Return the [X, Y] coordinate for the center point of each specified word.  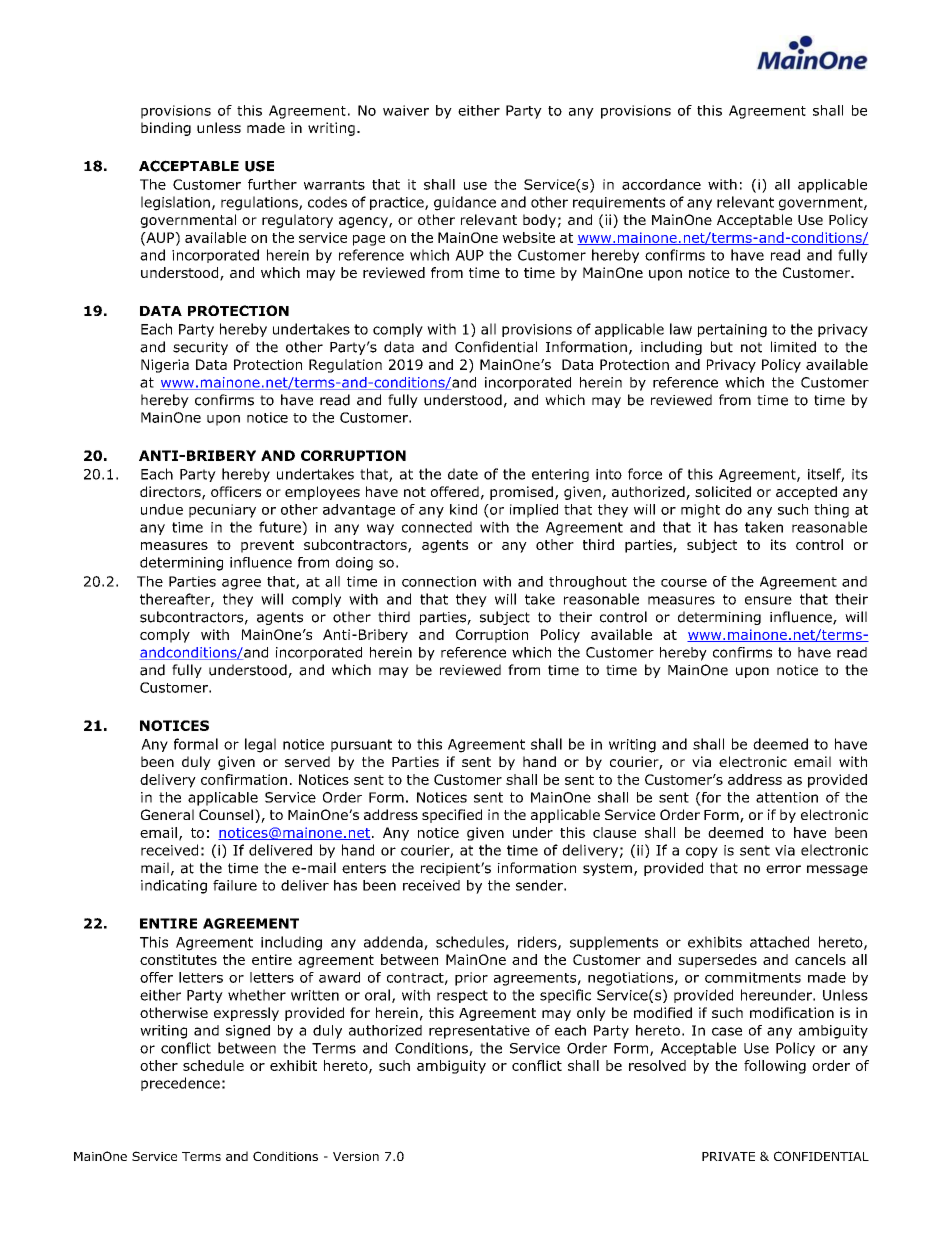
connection [439, 581]
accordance [661, 184]
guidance [465, 203]
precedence [180, 1084]
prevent [267, 546]
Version [356, 1156]
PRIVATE [728, 1156]
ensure [768, 600]
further [272, 184]
